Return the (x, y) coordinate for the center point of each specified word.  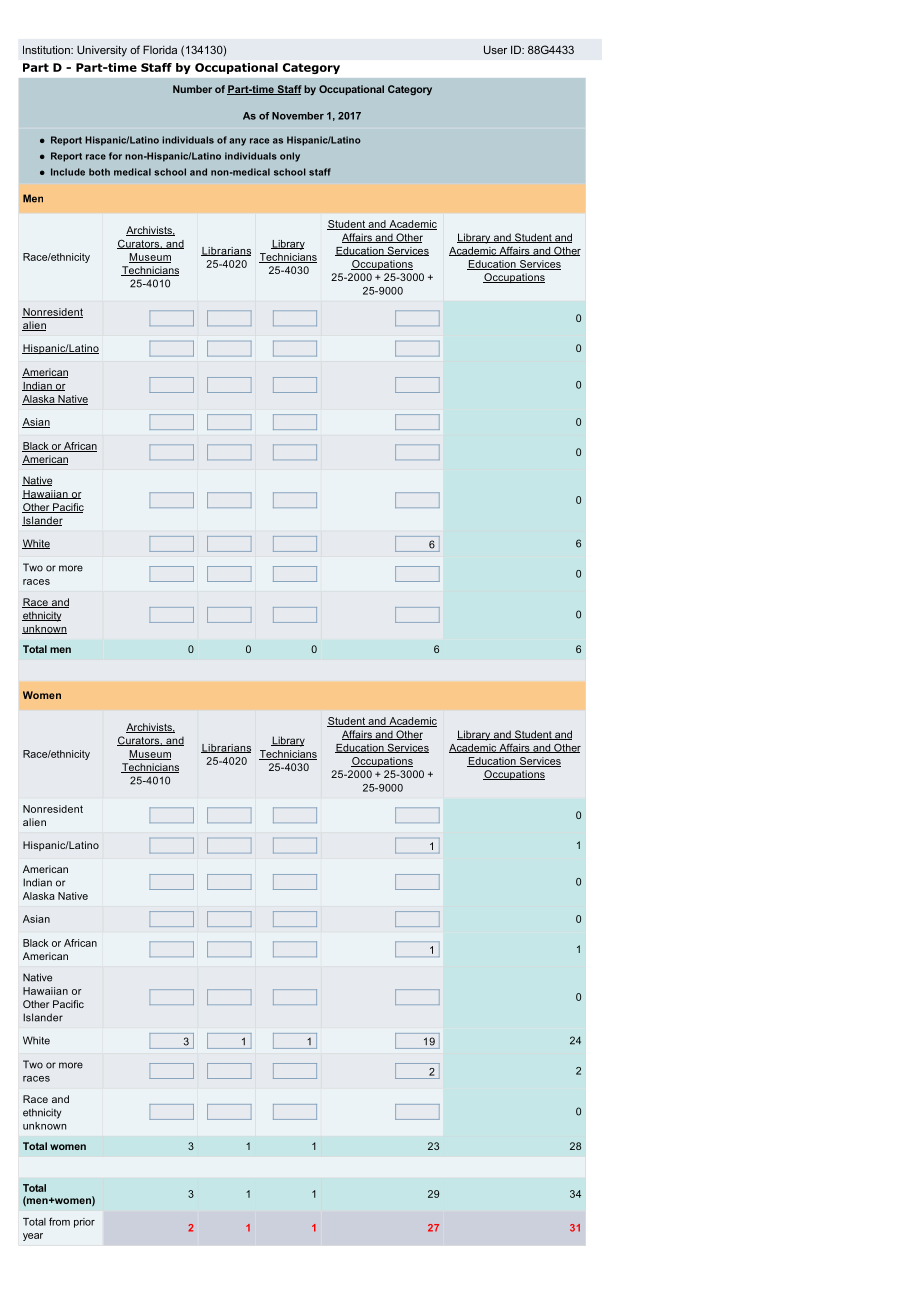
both (99, 172)
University (102, 51)
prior (84, 1223)
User (495, 49)
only (290, 157)
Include (68, 172)
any (237, 142)
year (33, 1237)
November (298, 116)
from (59, 1221)
